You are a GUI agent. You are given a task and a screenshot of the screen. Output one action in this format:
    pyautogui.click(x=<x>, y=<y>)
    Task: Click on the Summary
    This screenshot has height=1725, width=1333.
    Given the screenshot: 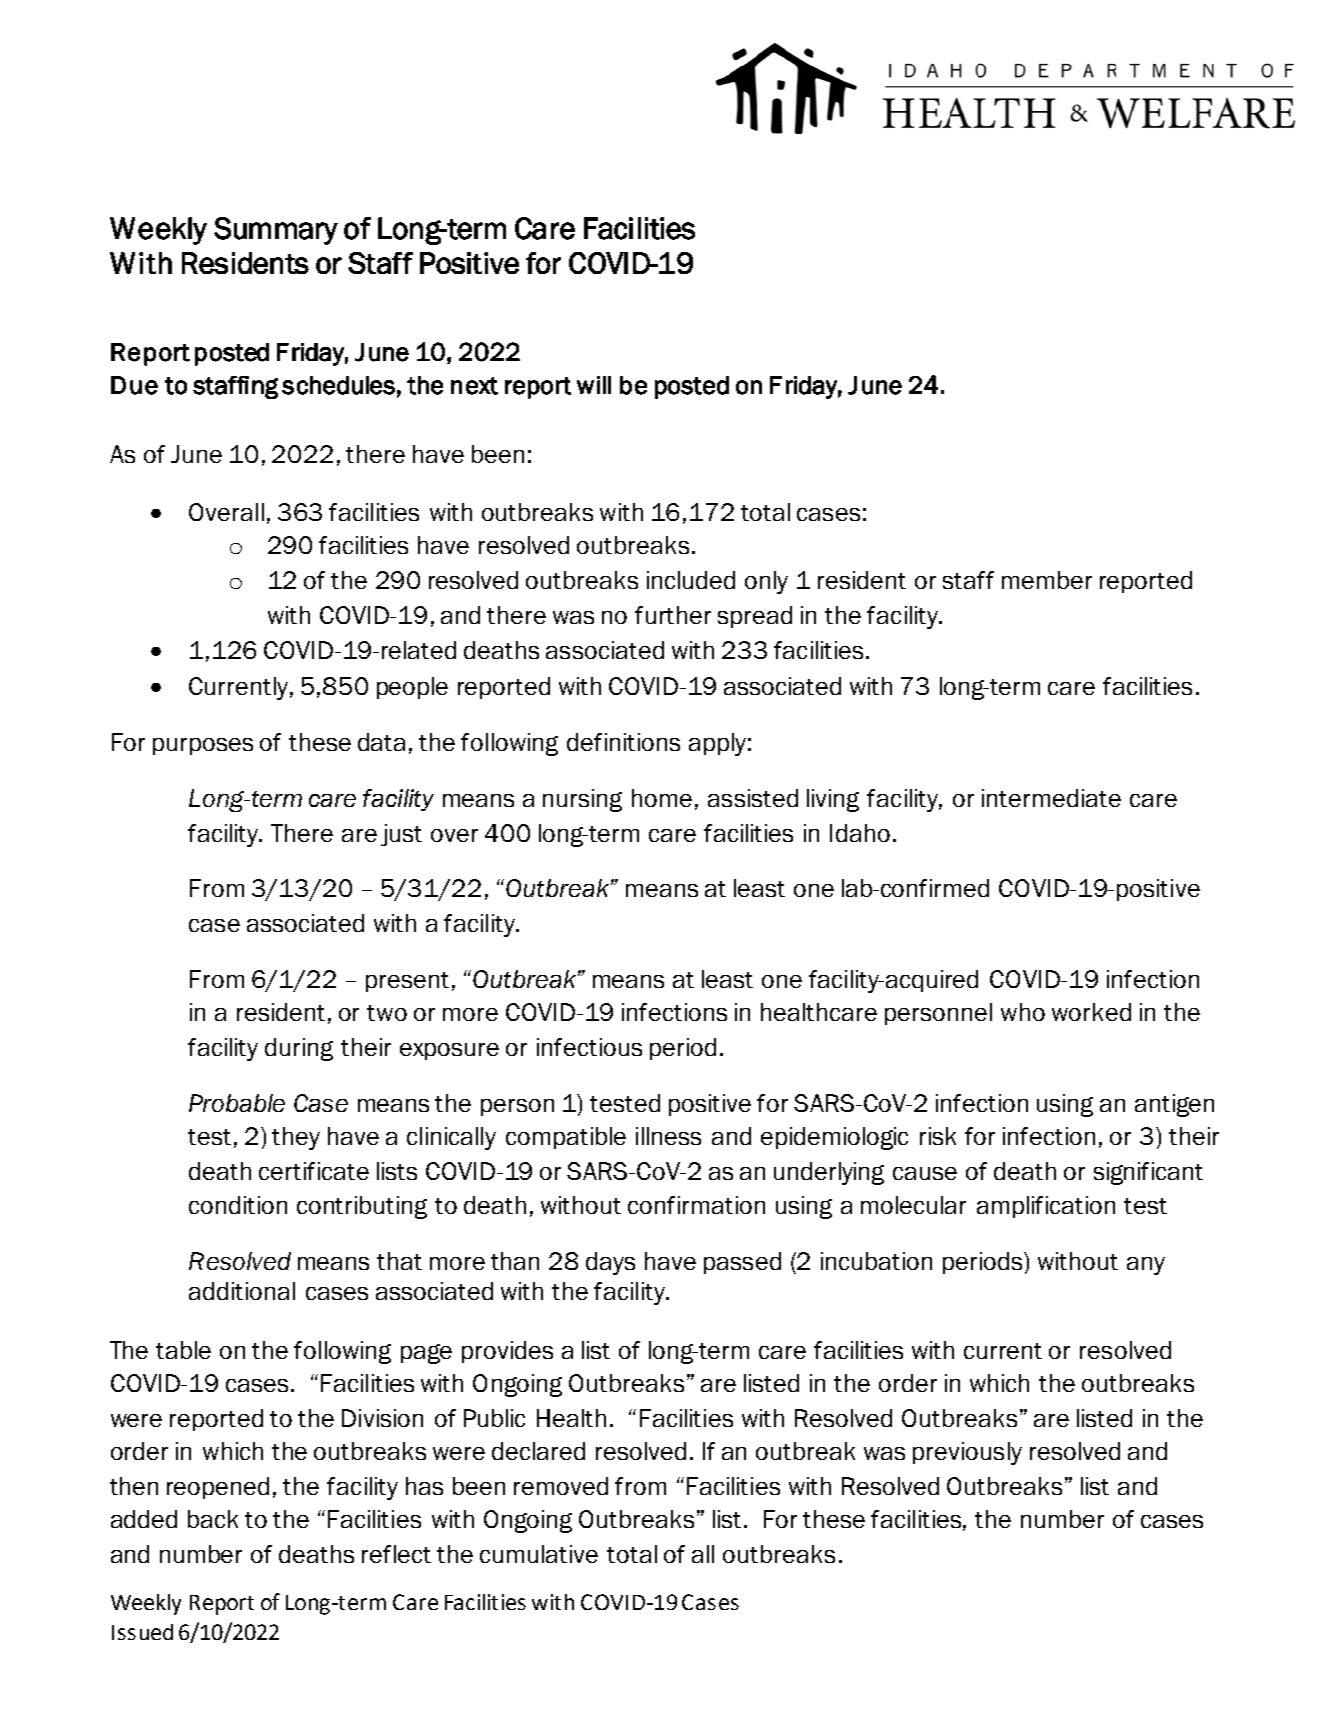 What is the action you would take?
    pyautogui.click(x=276, y=231)
